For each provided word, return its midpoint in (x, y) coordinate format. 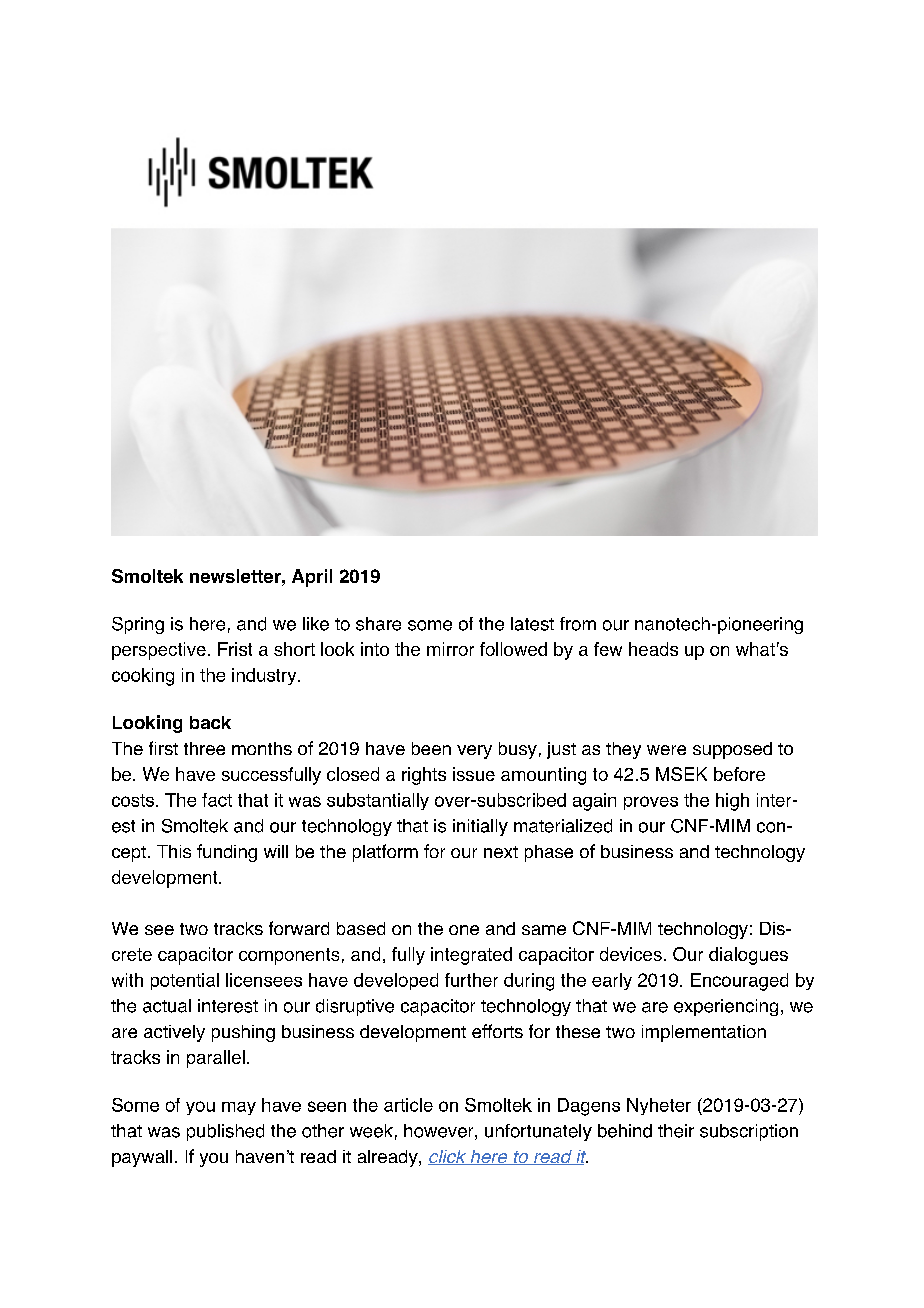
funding (227, 853)
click (448, 1157)
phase (549, 853)
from (578, 624)
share (378, 624)
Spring (138, 625)
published (225, 1132)
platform (385, 853)
